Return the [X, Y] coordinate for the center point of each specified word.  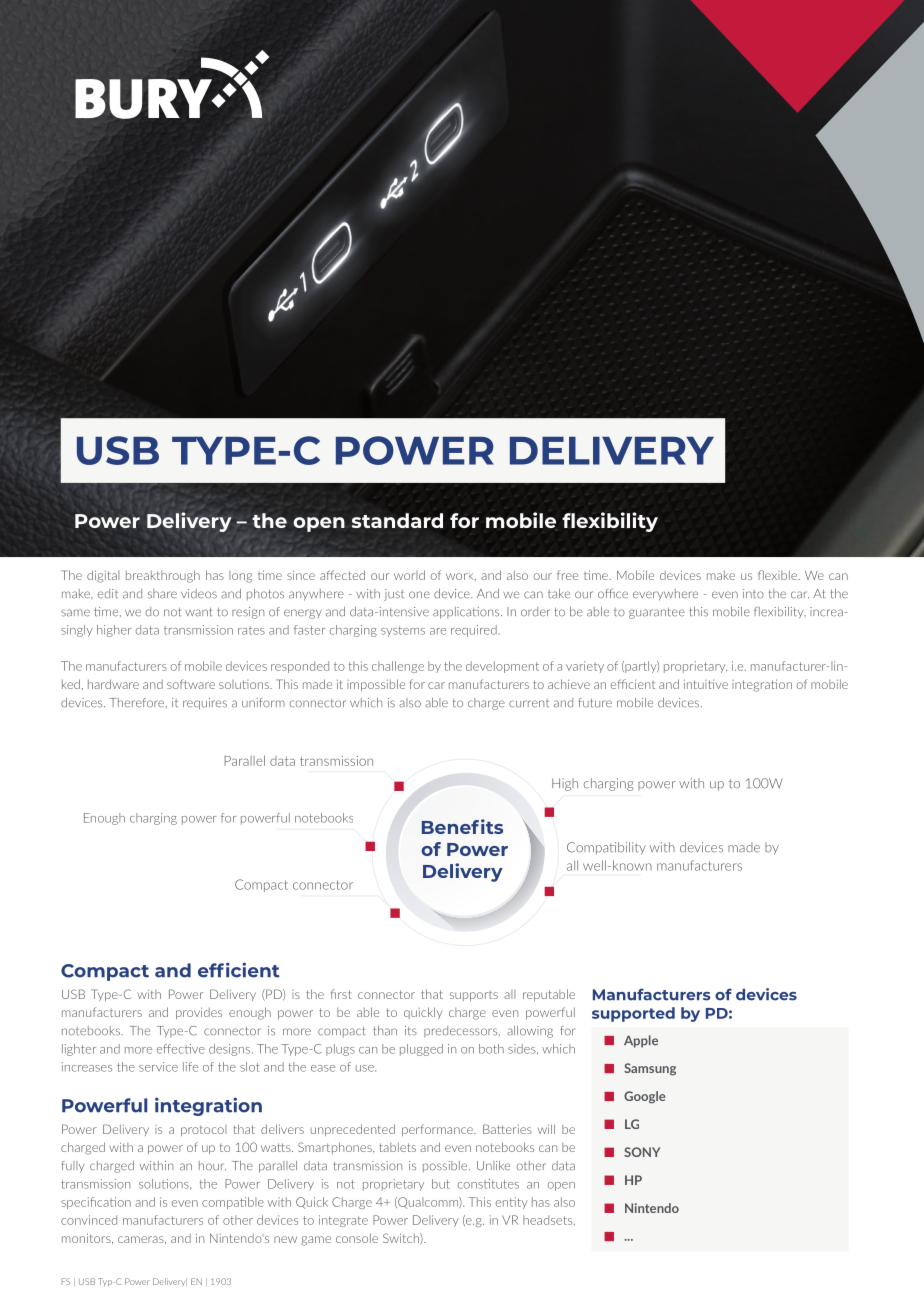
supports [474, 995]
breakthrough [163, 576]
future [595, 703]
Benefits [462, 826]
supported [633, 1014]
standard [397, 520]
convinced [89, 1220]
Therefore [138, 703]
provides [199, 1013]
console [357, 1238]
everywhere [665, 595]
